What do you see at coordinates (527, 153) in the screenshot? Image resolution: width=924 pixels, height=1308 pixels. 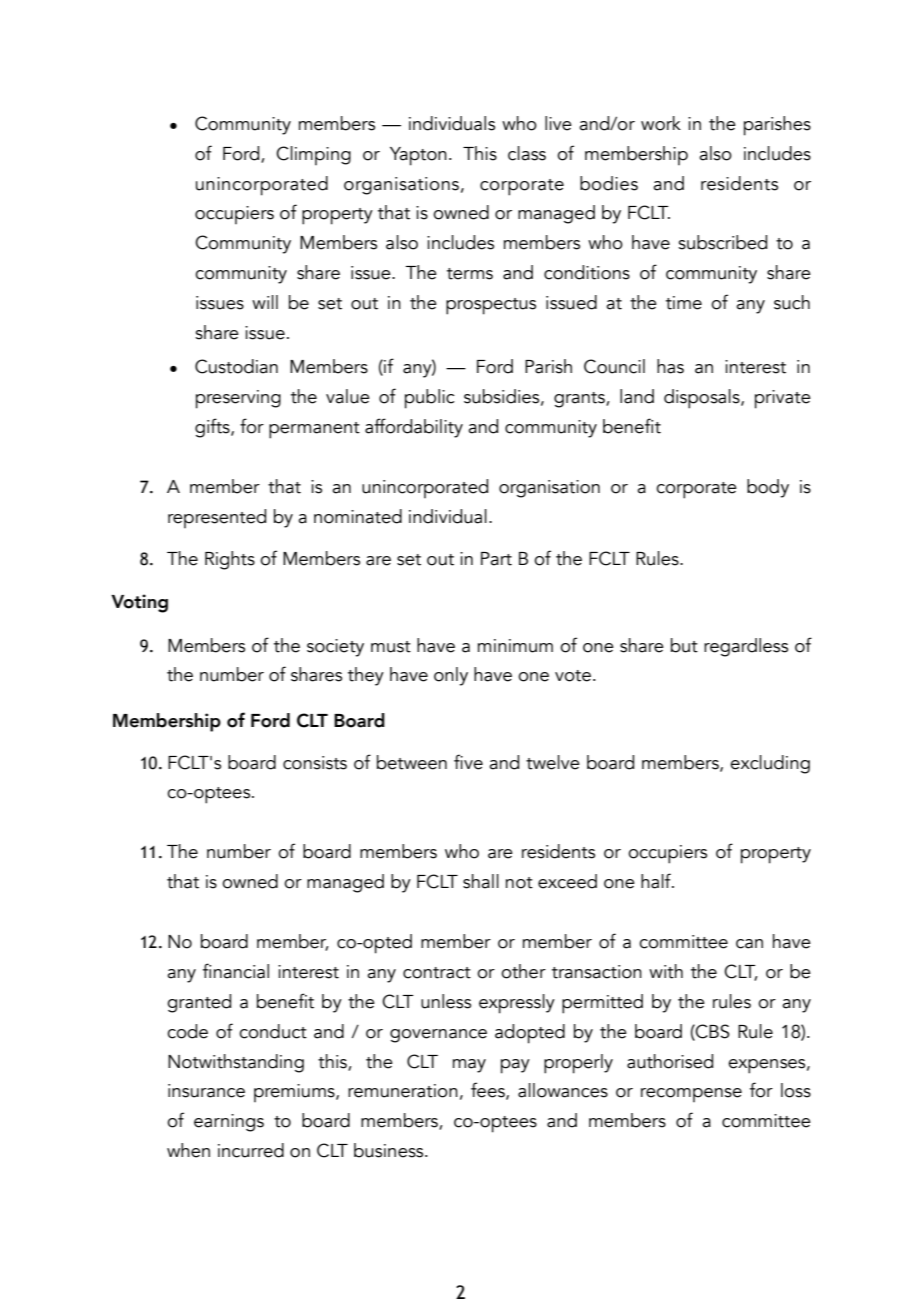 I see `class` at bounding box center [527, 153].
